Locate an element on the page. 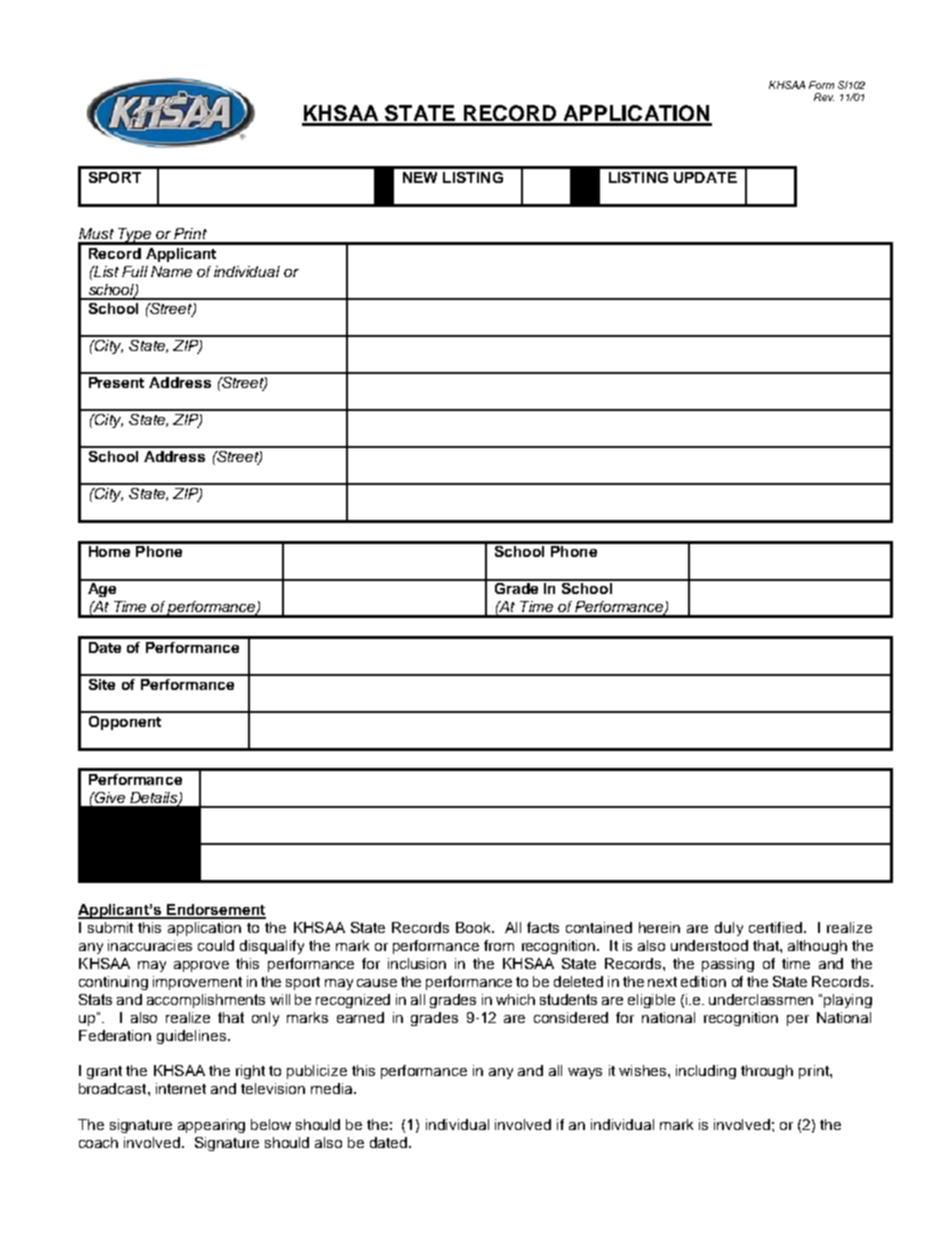  Book is located at coordinates (474, 927).
